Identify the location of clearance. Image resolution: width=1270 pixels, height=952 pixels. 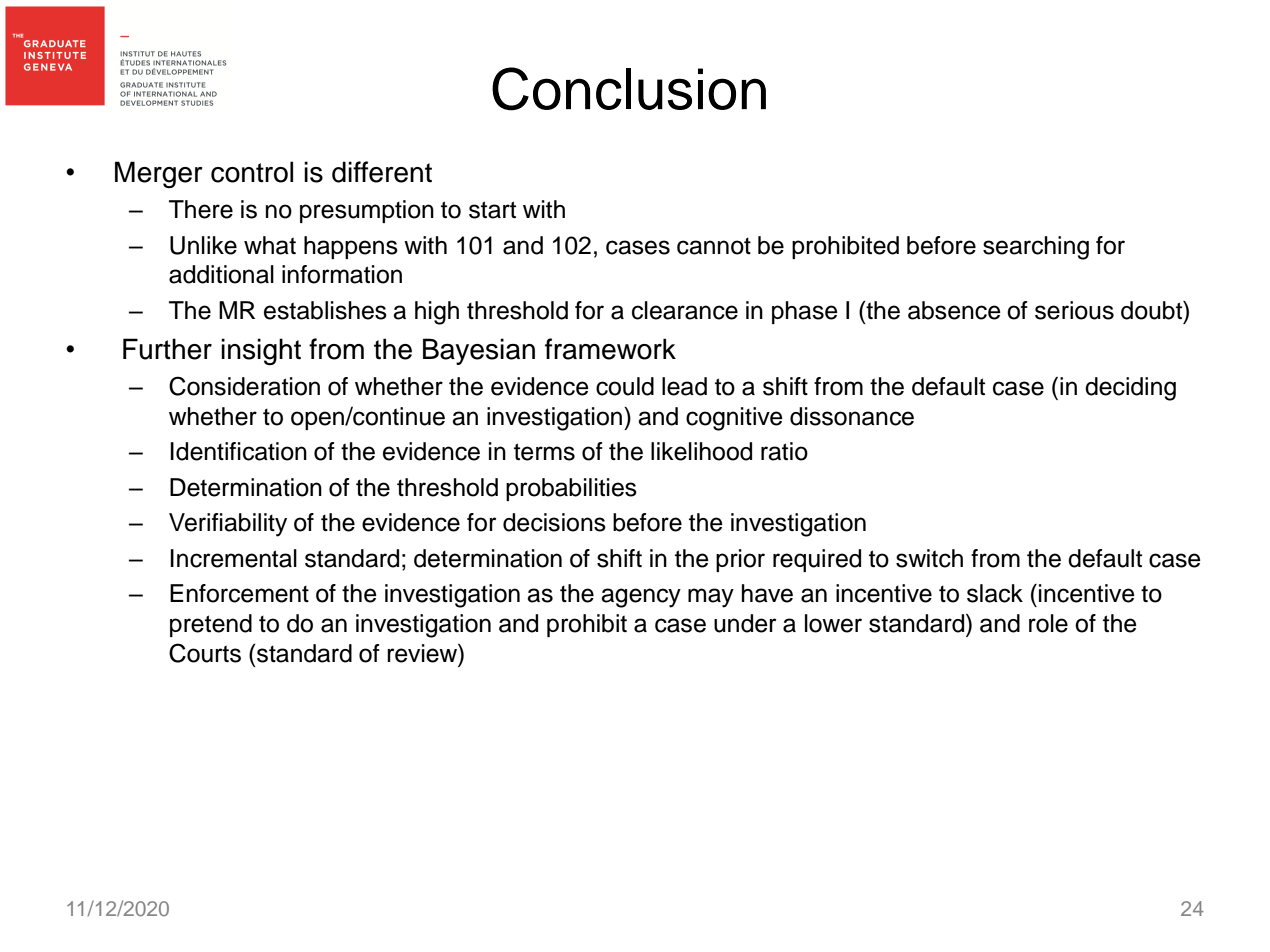
(685, 310).
